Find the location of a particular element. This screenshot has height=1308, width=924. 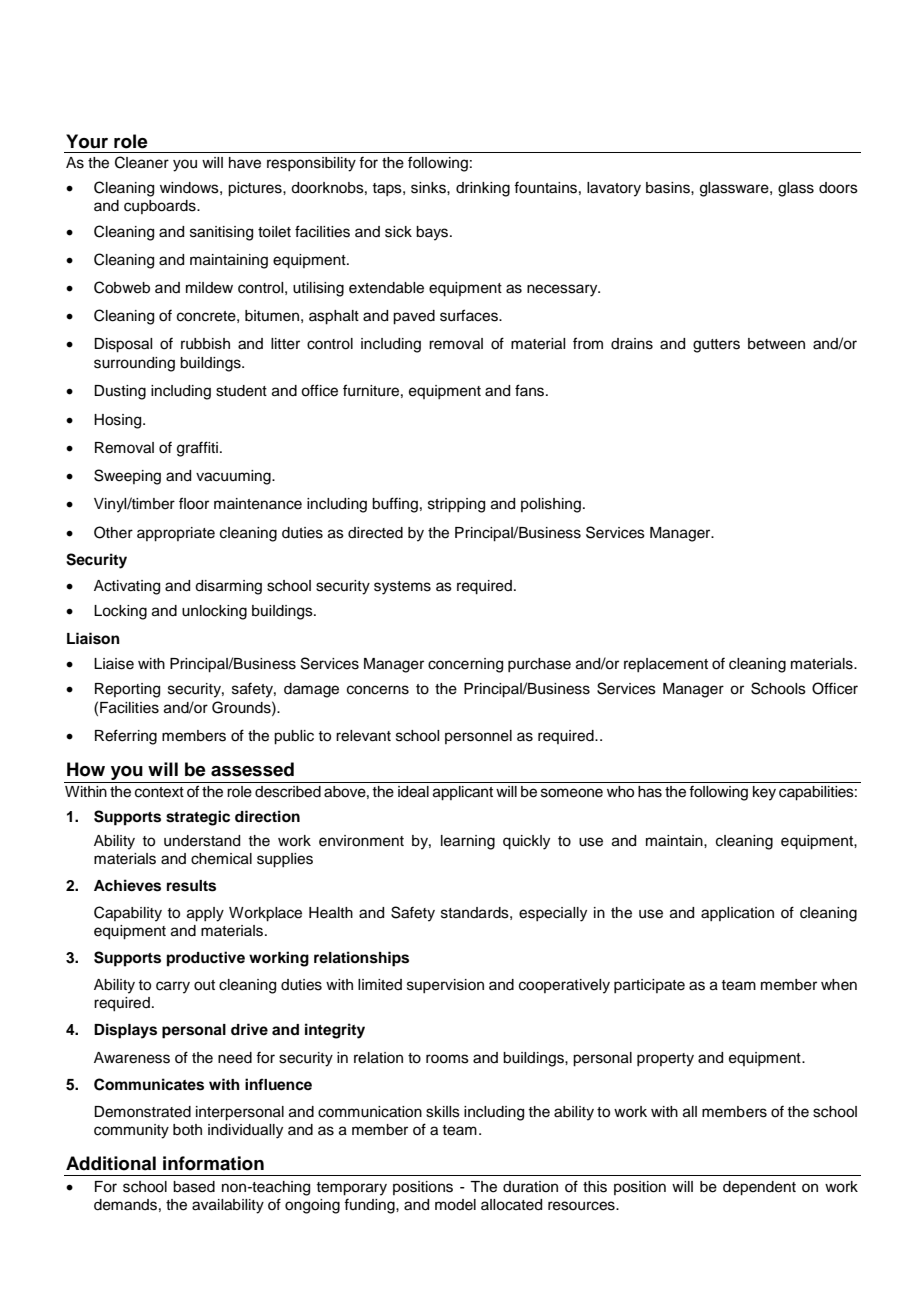

model is located at coordinates (455, 1205).
